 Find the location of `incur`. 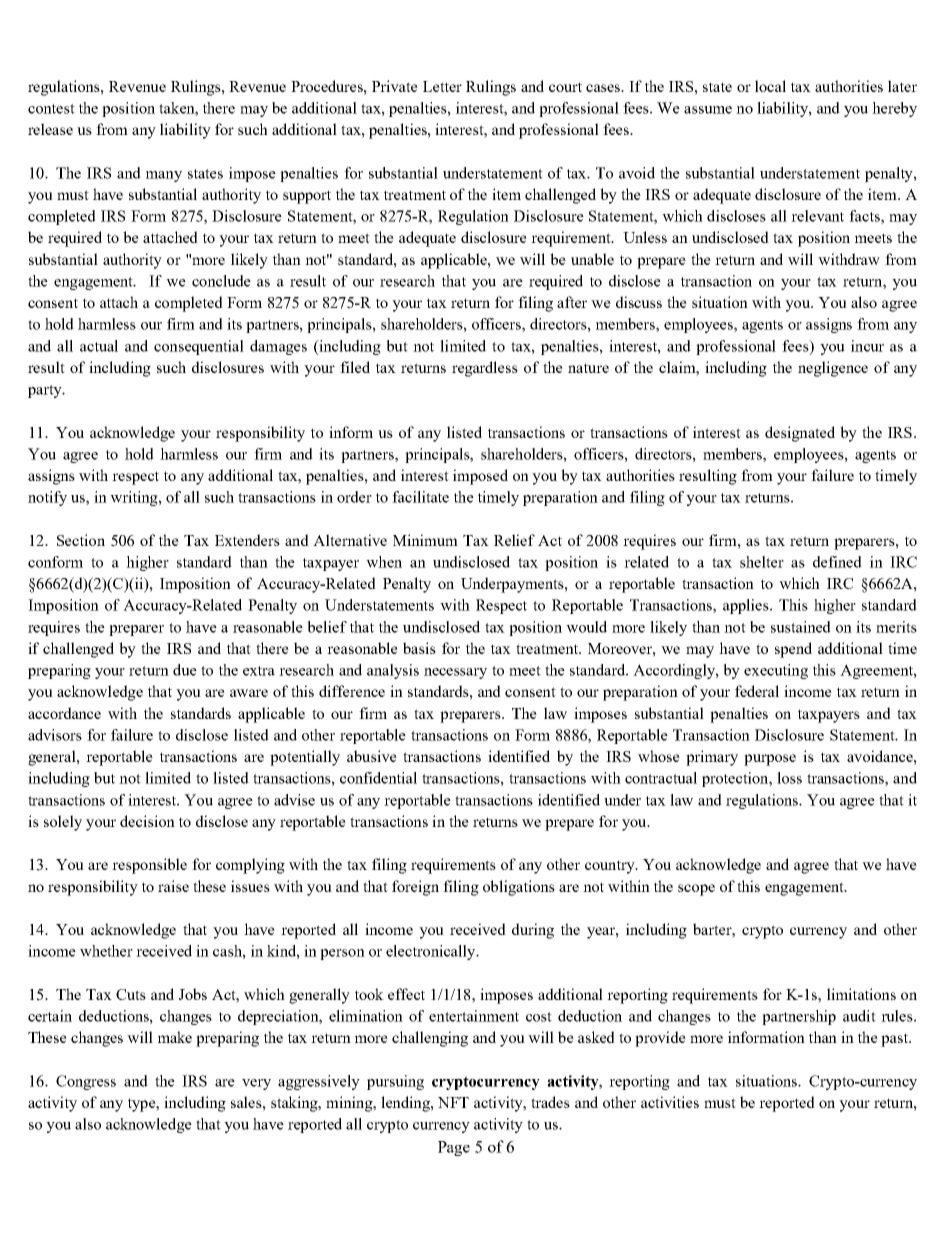

incur is located at coordinates (867, 346).
